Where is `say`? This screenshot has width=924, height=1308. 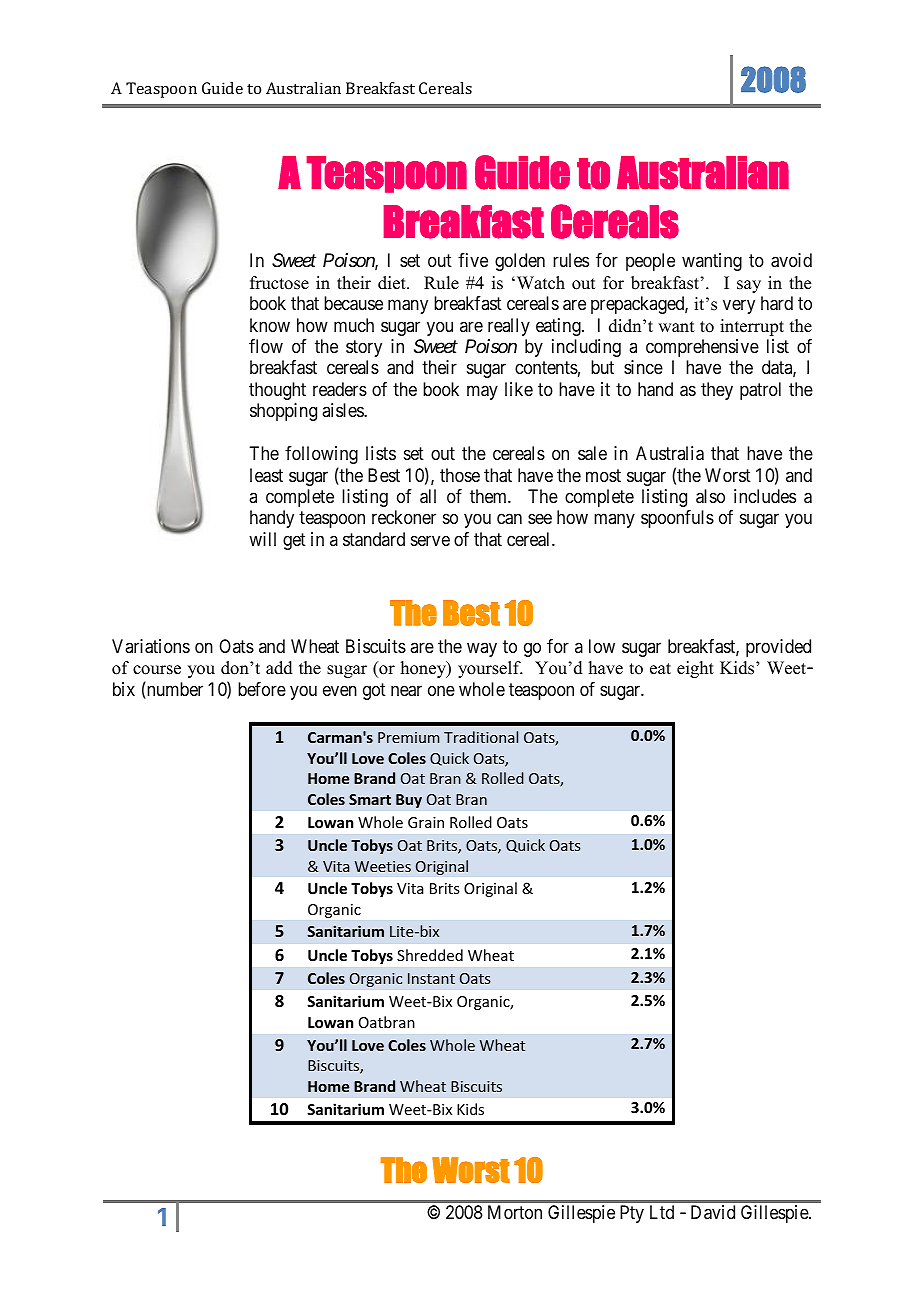
say is located at coordinates (749, 286).
